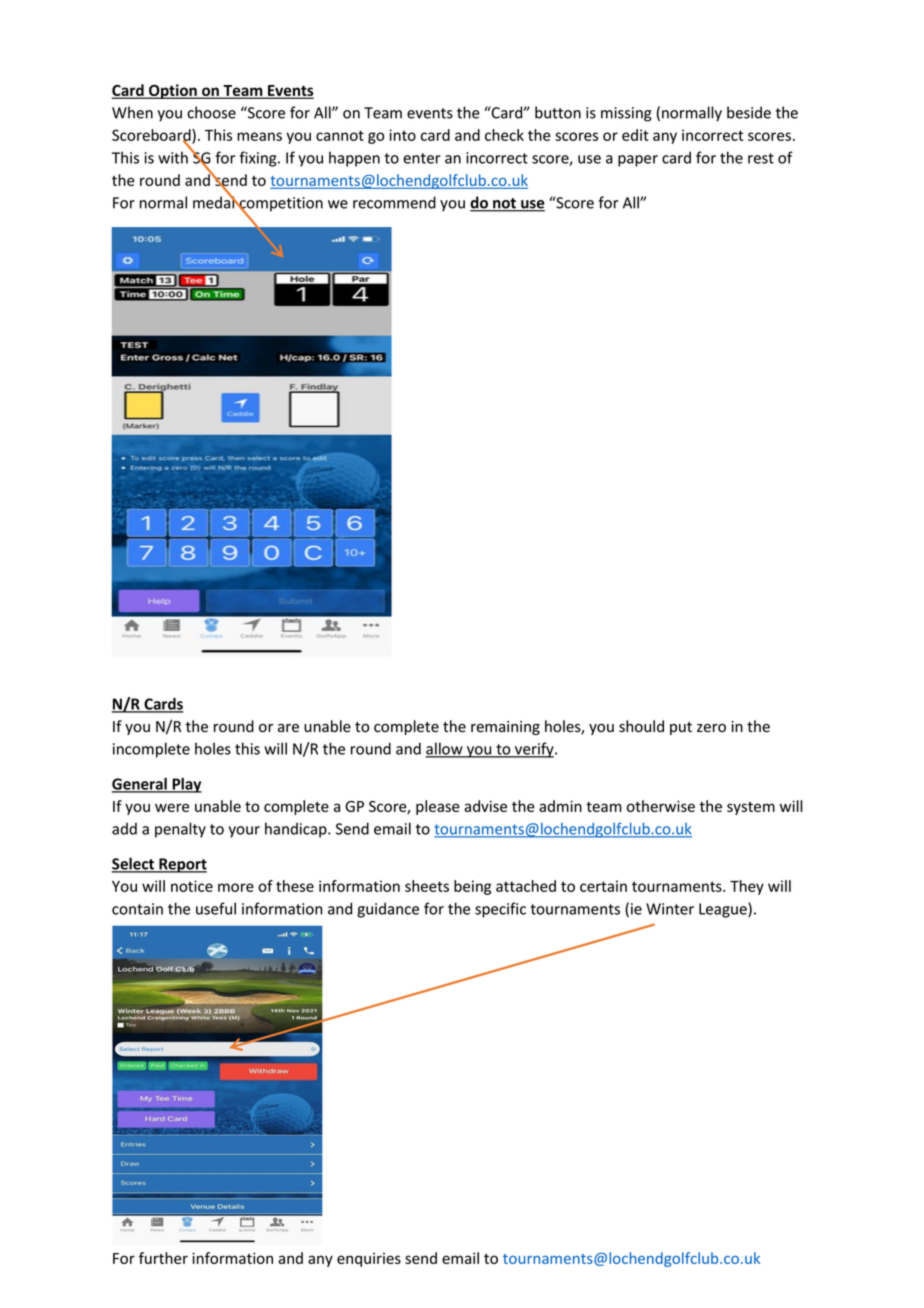  I want to click on further, so click(163, 1258).
